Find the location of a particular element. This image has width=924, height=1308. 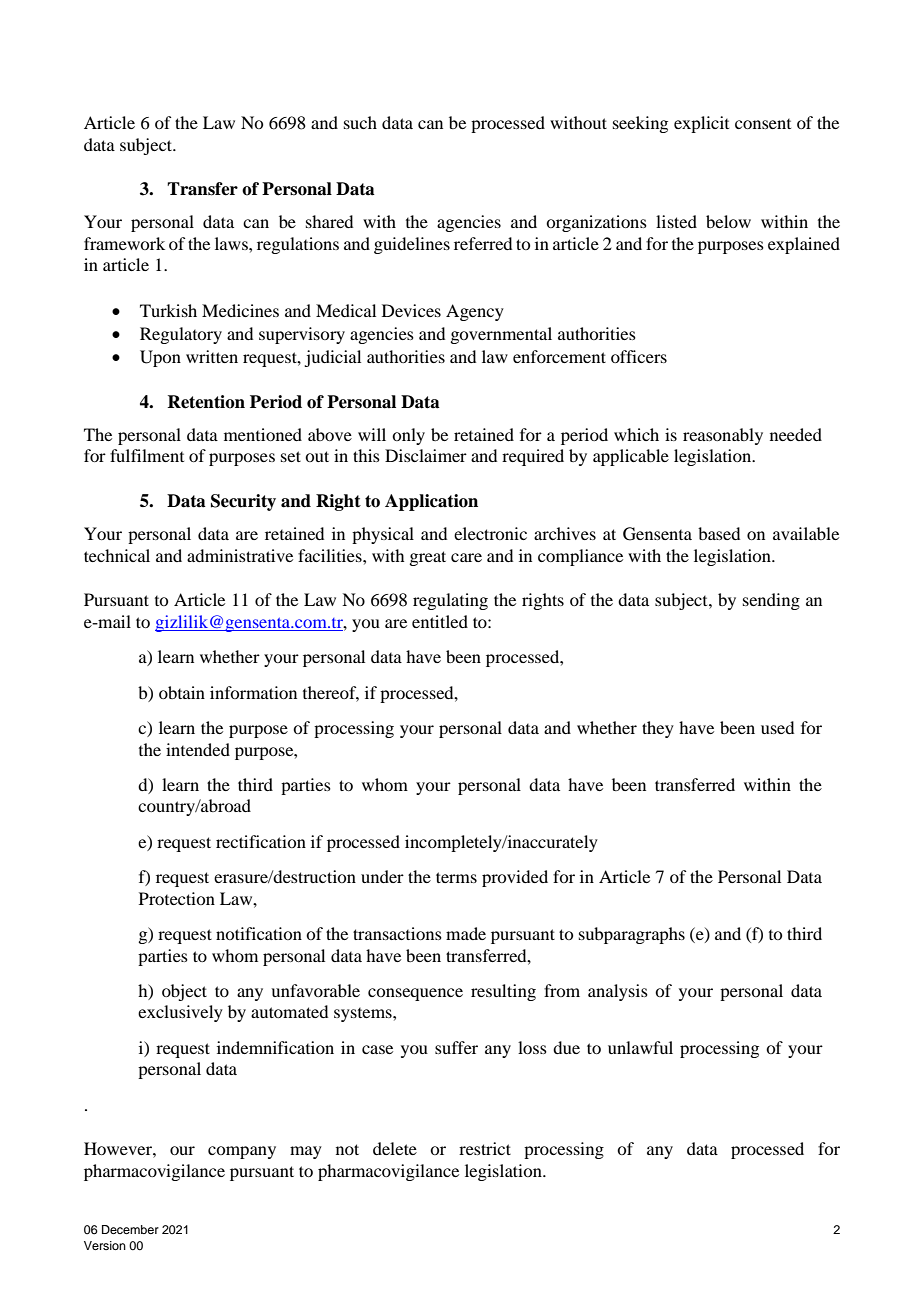

laws is located at coordinates (232, 243).
